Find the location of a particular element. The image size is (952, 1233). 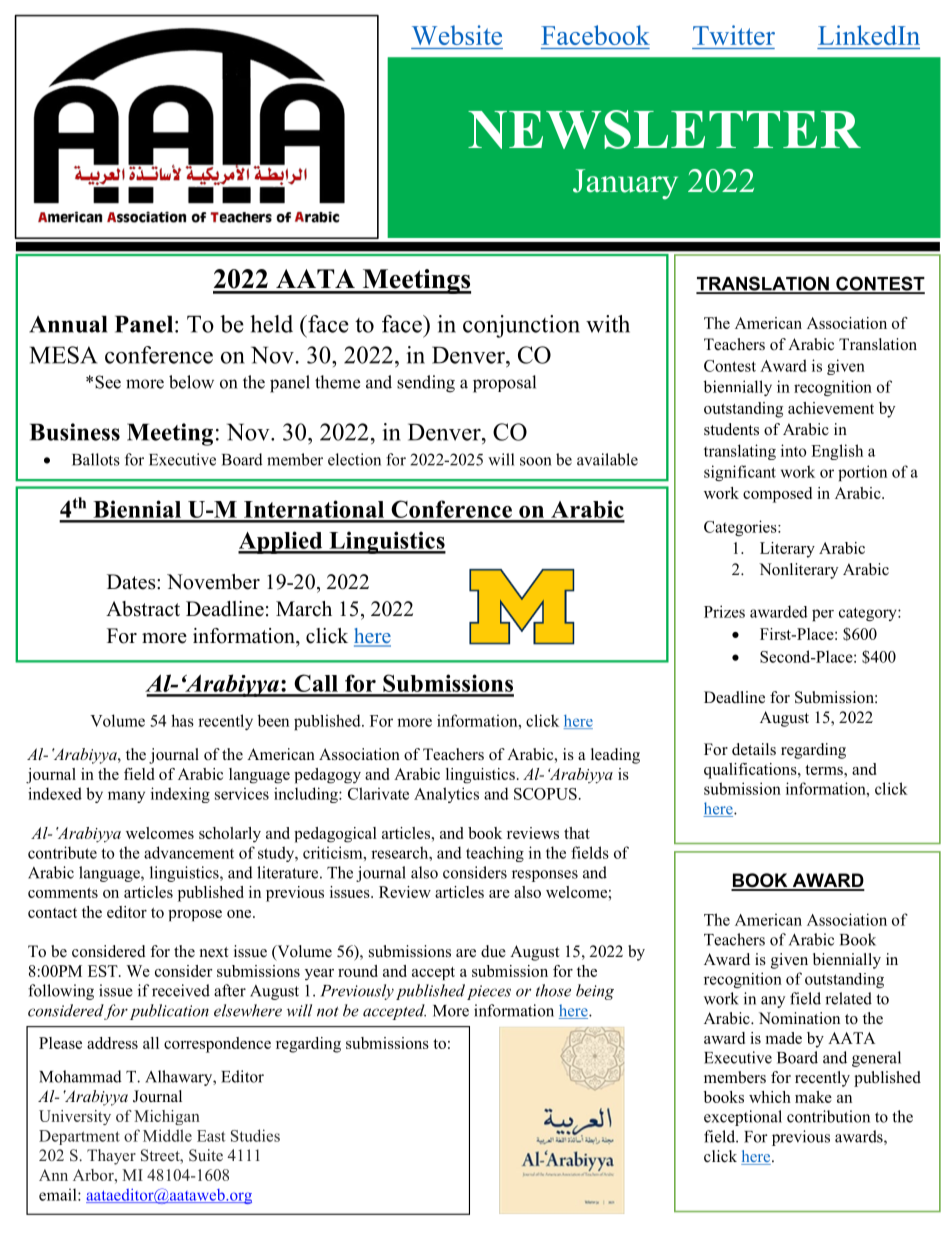

March is located at coordinates (304, 609).
